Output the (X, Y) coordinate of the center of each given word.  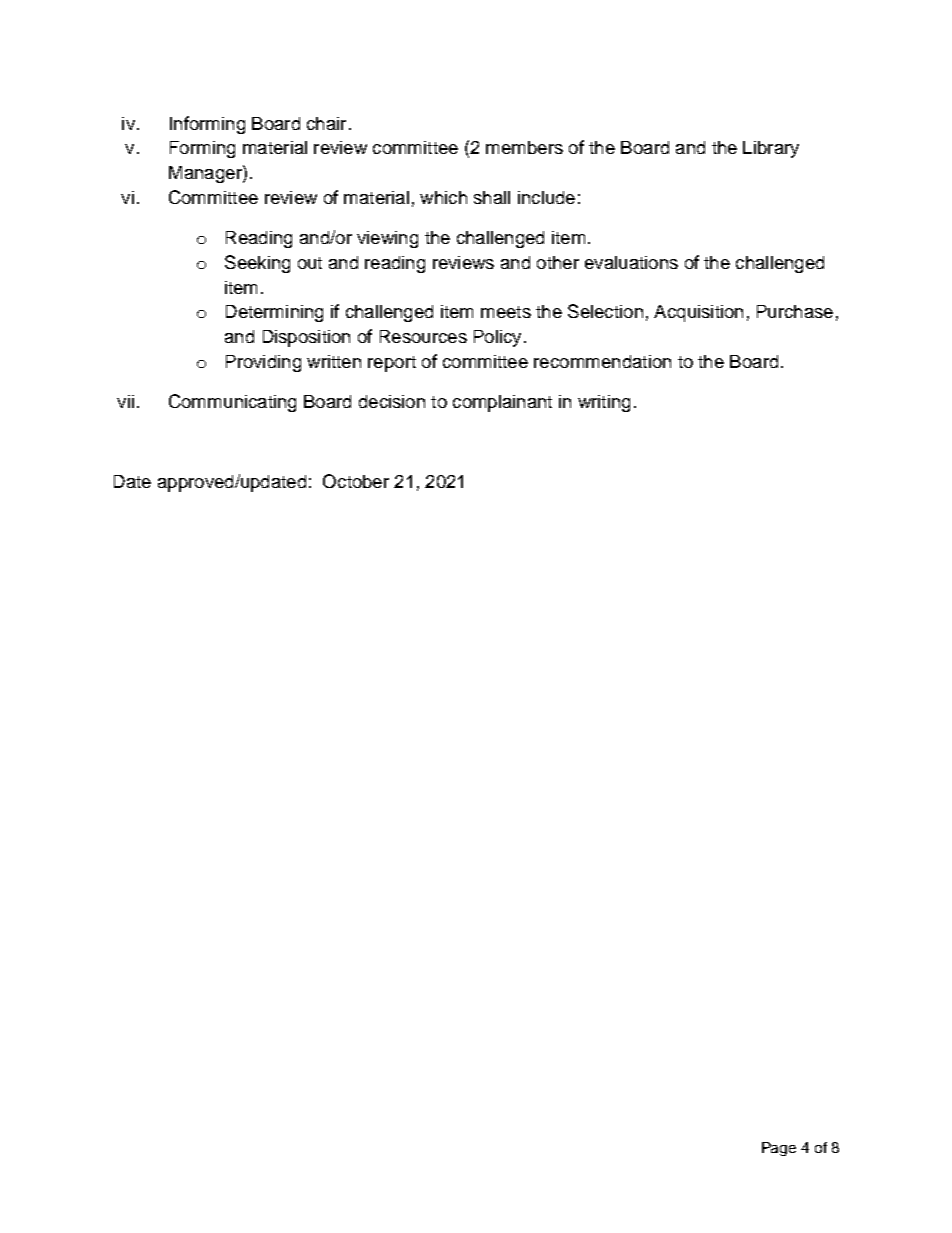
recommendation (602, 361)
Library (771, 149)
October (356, 481)
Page (779, 1149)
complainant (502, 403)
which (443, 197)
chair (326, 123)
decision (392, 401)
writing (604, 403)
